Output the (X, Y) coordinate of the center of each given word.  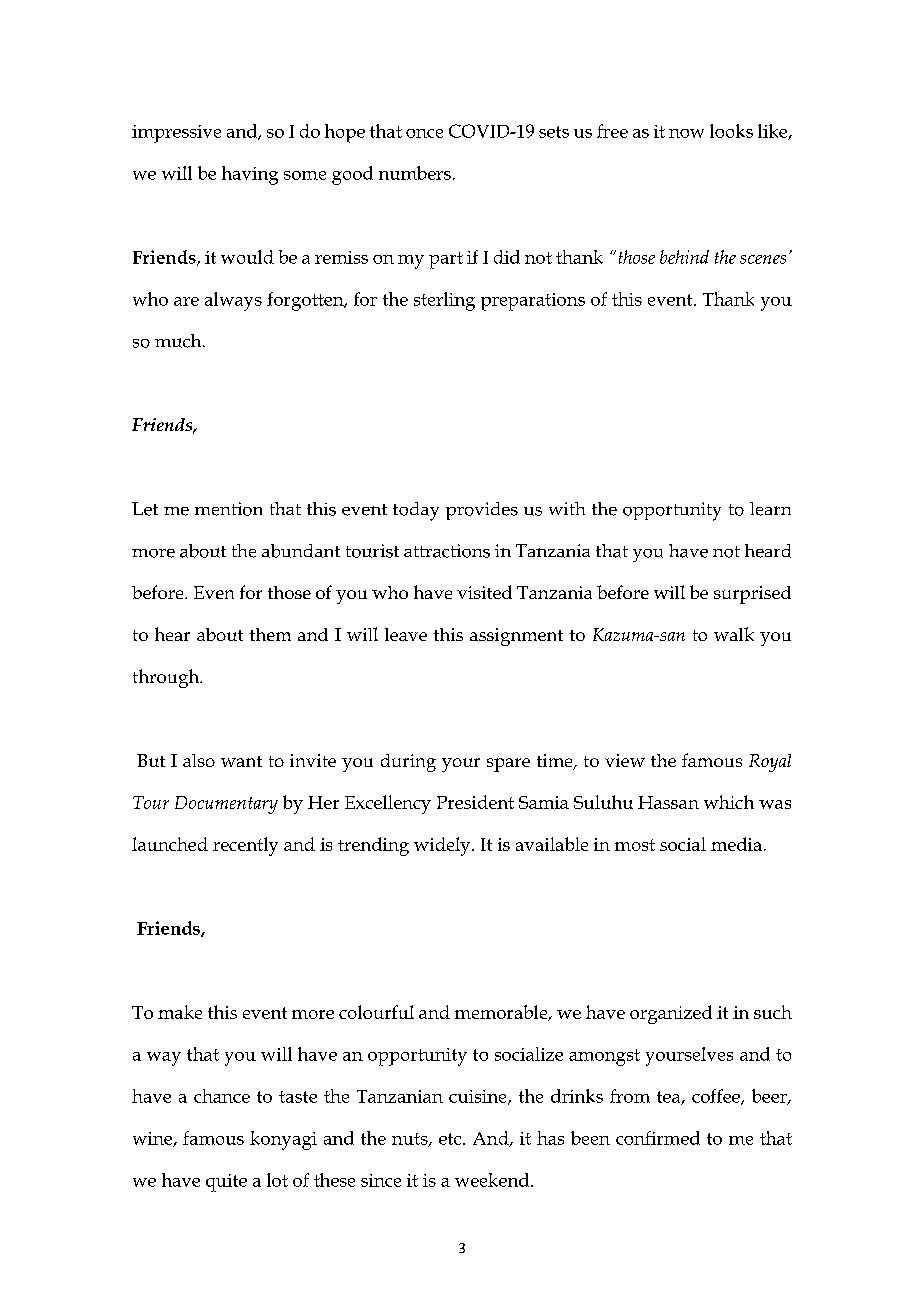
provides (482, 511)
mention (228, 509)
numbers (415, 173)
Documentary (226, 805)
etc (451, 1139)
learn (770, 509)
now (686, 133)
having (250, 175)
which (729, 802)
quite (226, 1183)
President (475, 802)
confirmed (658, 1138)
